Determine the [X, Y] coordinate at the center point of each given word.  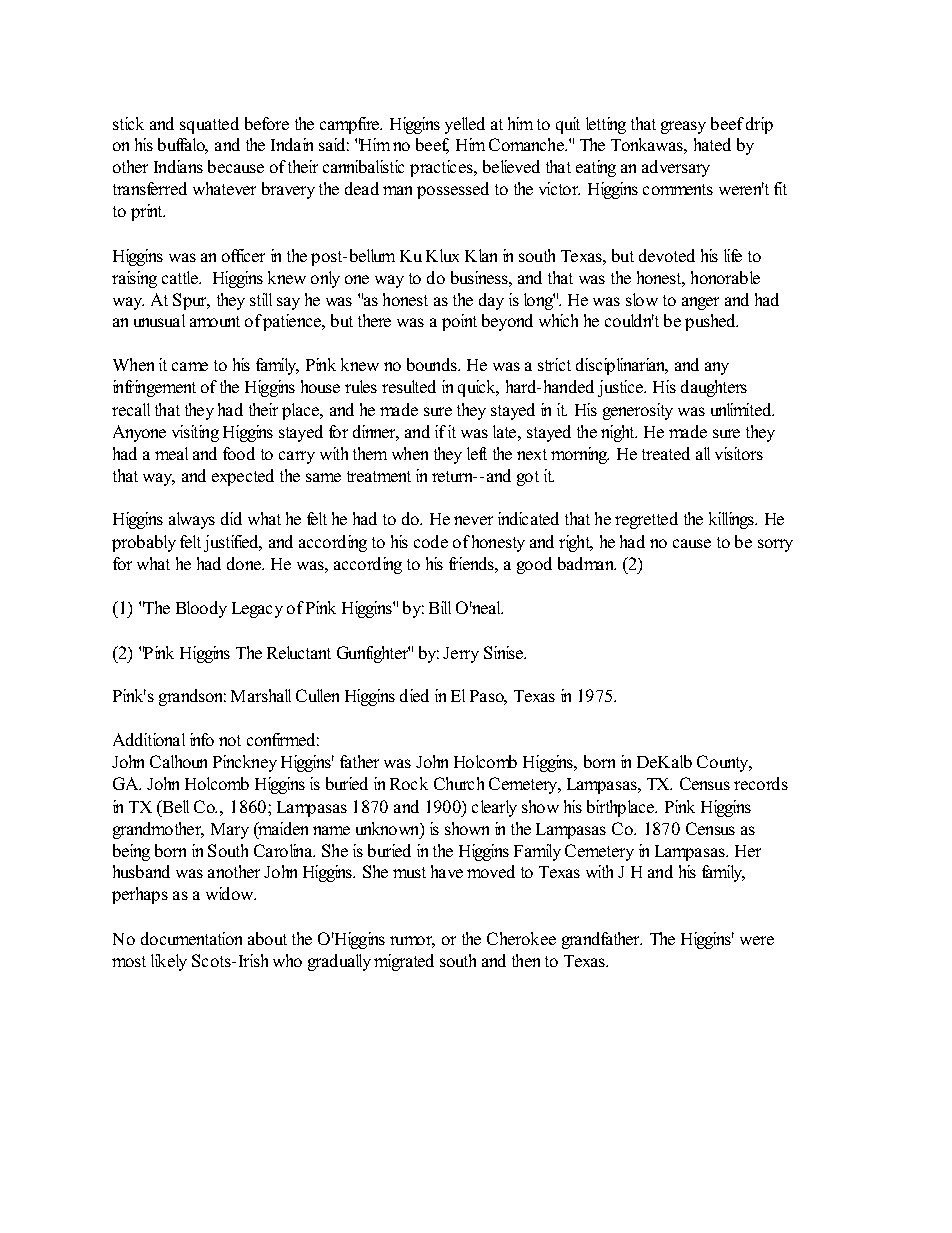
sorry [775, 545]
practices [442, 168]
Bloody [201, 609]
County [724, 763]
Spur [191, 301]
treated [666, 453]
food [239, 453]
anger [700, 303]
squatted [209, 125]
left [477, 453]
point [459, 322]
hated [712, 144]
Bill [440, 607]
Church [459, 783]
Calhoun [178, 761]
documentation [191, 938]
